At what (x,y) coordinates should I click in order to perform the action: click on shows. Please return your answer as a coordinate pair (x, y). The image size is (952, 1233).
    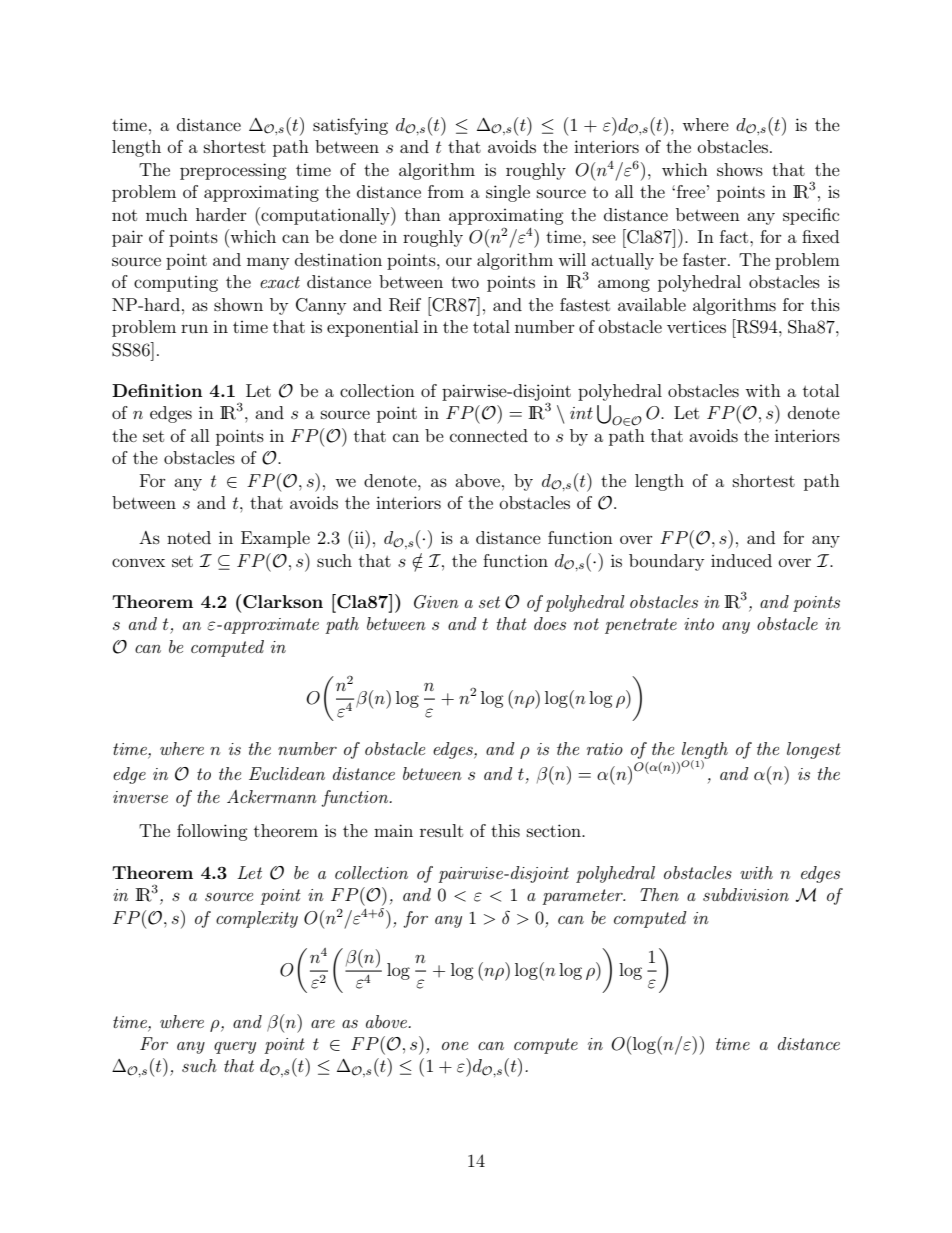
    Looking at the image, I should click on (740, 169).
